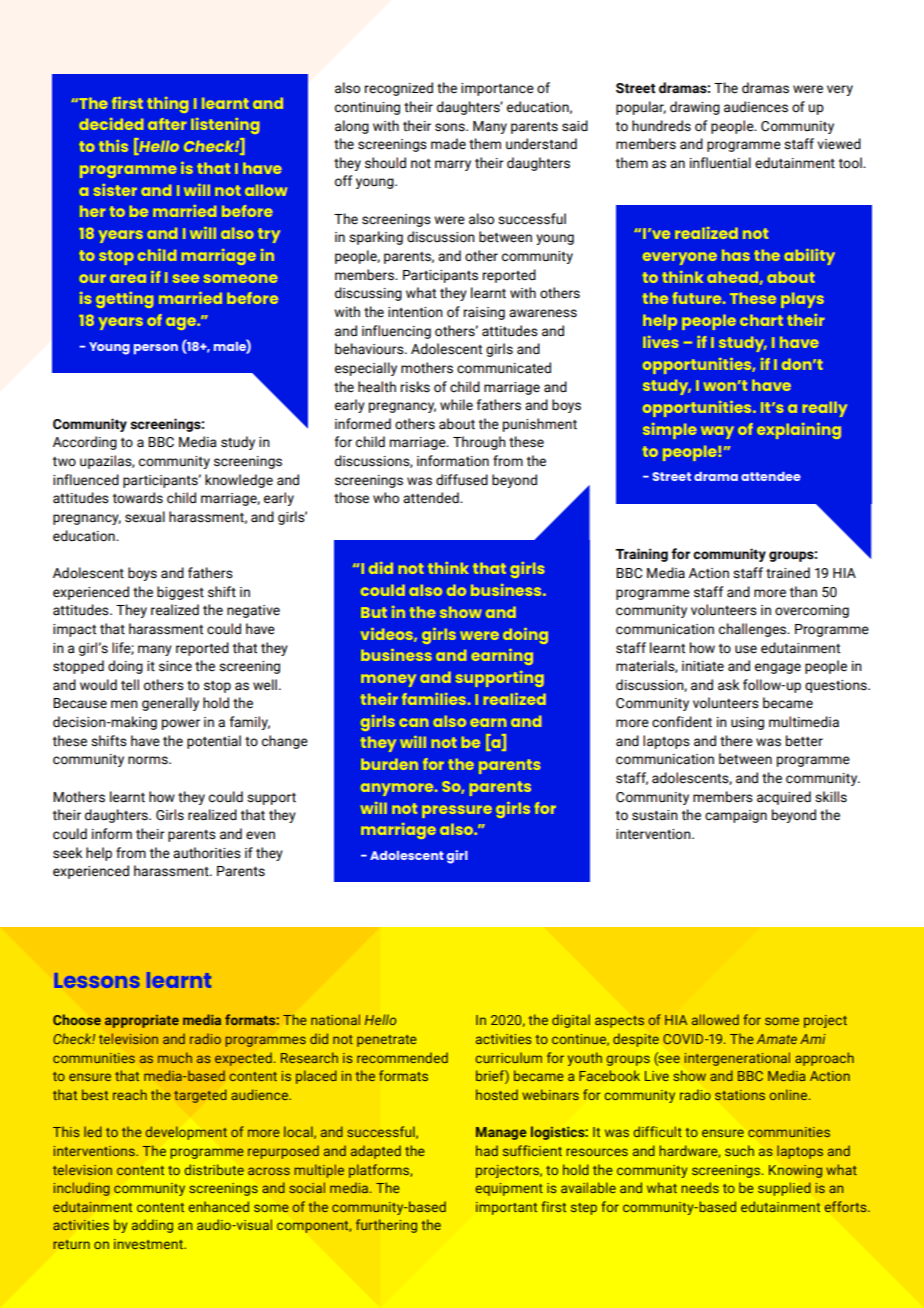 This page has width=924, height=1308. I want to click on engage, so click(778, 668).
